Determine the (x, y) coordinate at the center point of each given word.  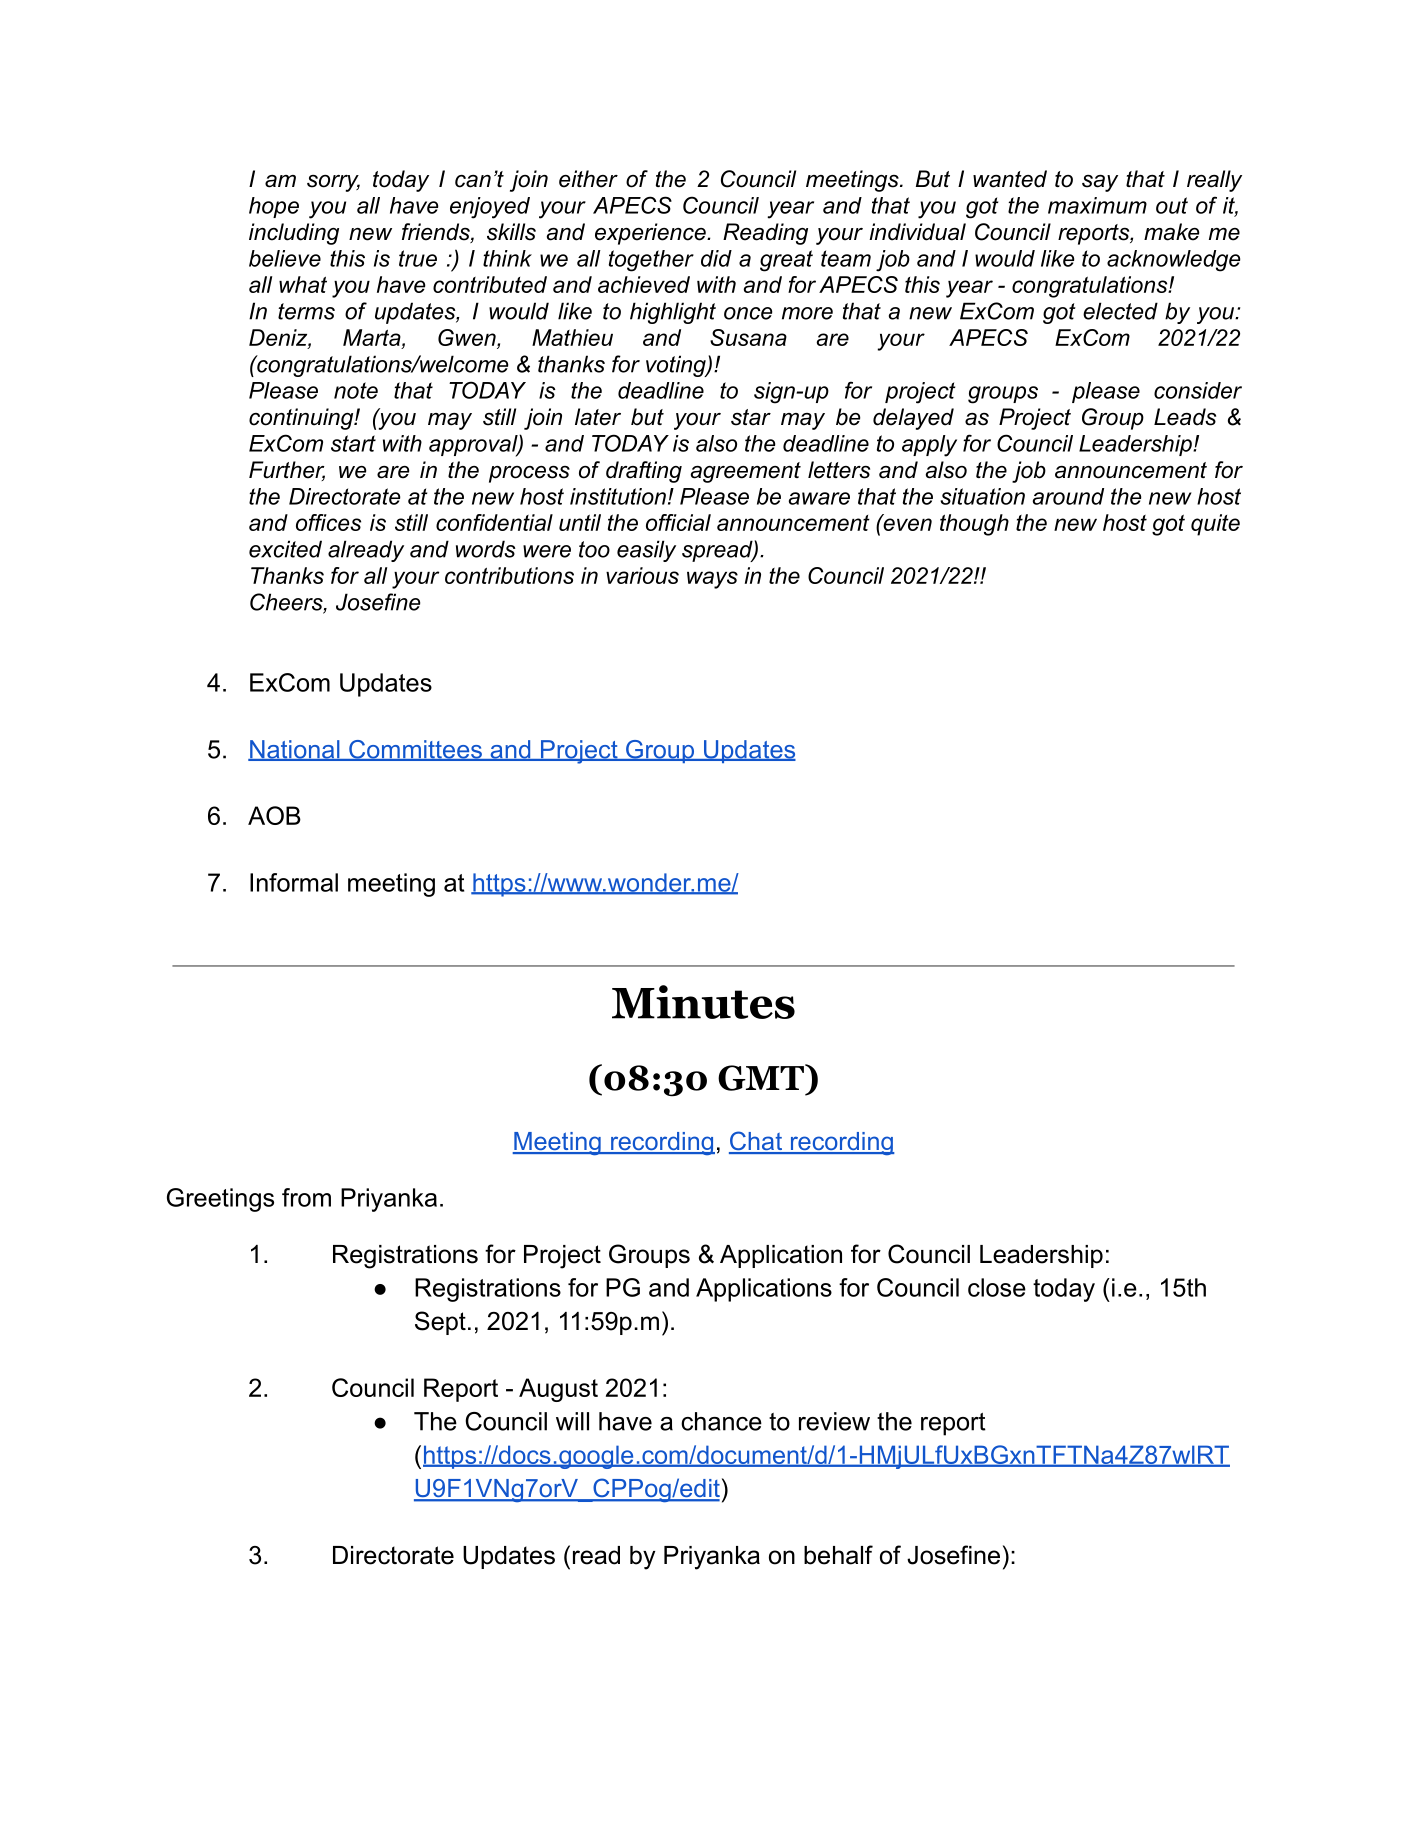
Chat (756, 1142)
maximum (1097, 205)
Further (287, 471)
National (295, 750)
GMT (762, 1077)
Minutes (703, 1002)
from (306, 1197)
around (1068, 496)
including (294, 234)
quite (1215, 525)
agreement (745, 472)
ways (712, 580)
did (716, 258)
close (997, 1287)
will (572, 1421)
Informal (294, 882)
